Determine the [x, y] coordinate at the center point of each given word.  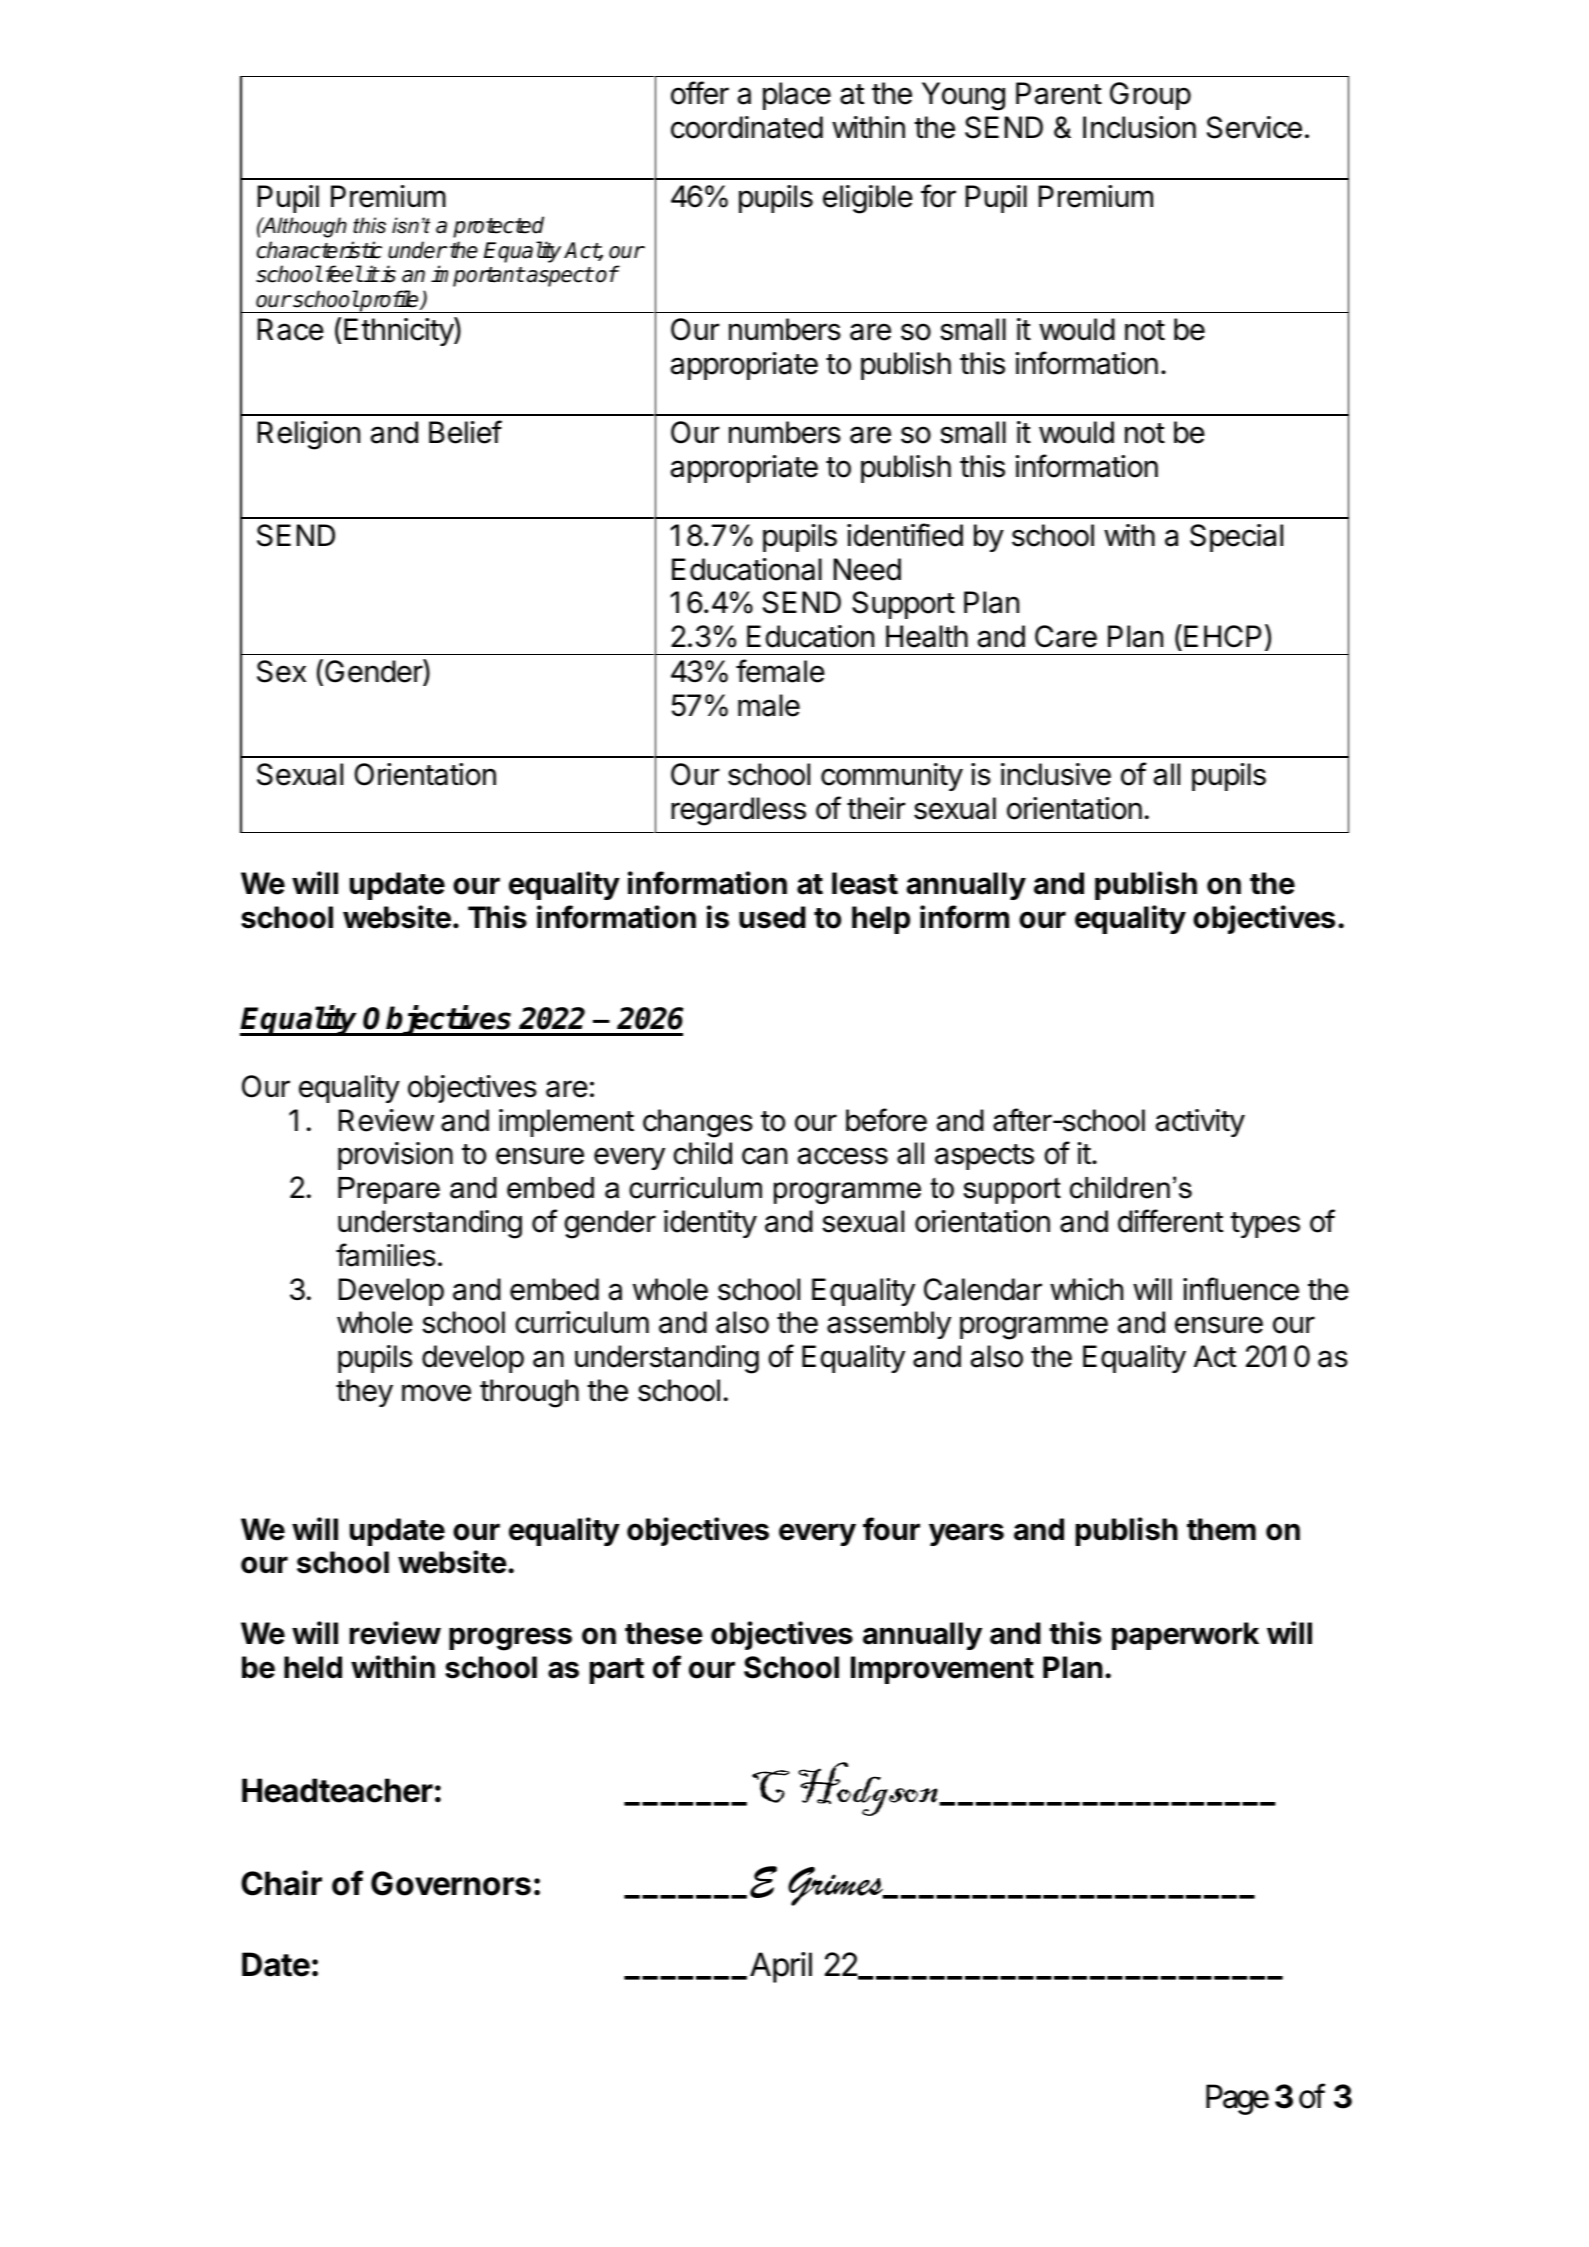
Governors [451, 1883]
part [617, 1671]
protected [498, 227]
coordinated [747, 127]
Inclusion [1139, 127]
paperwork [1185, 1636]
